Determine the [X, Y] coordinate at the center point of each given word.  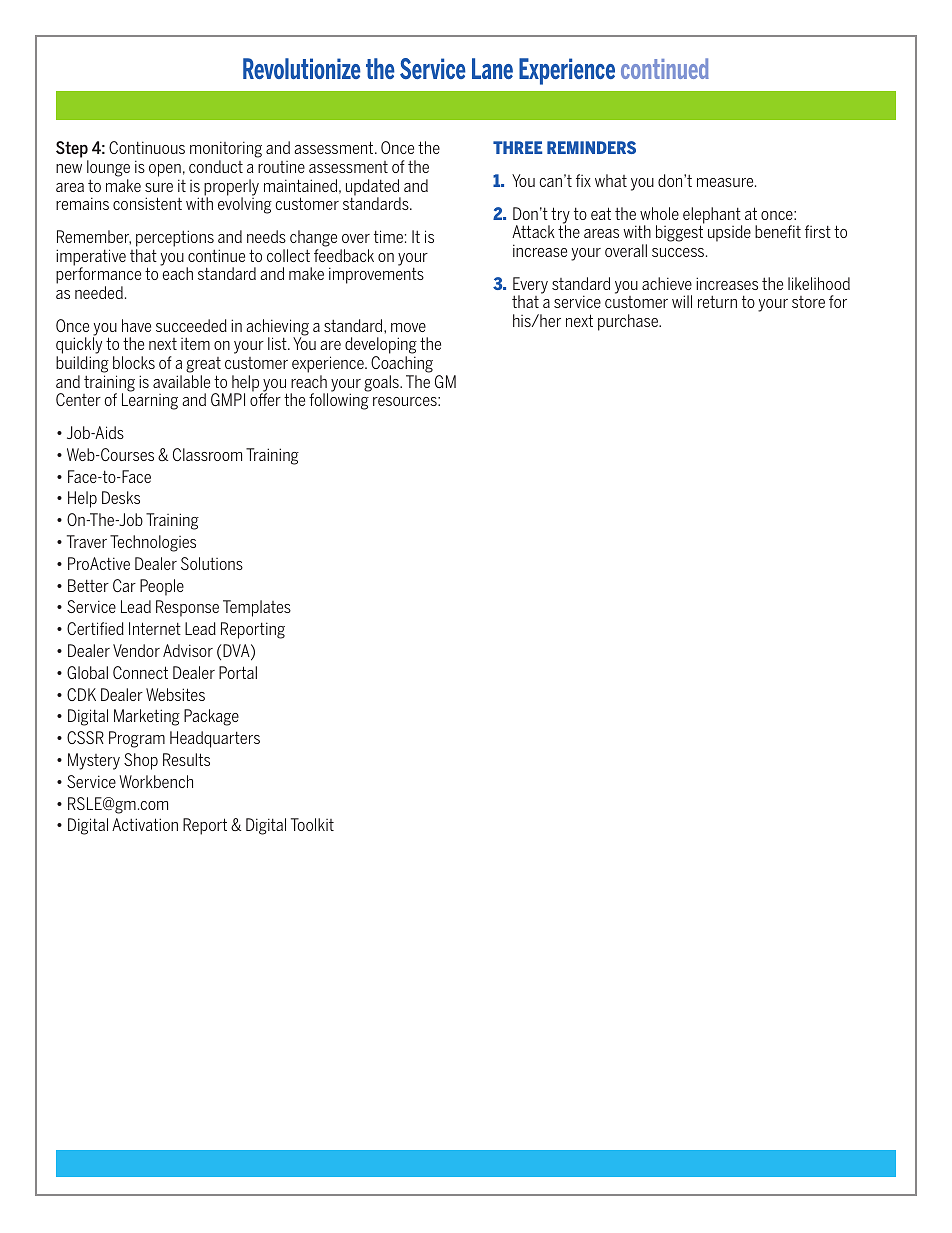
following [339, 401]
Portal [238, 672]
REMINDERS [591, 147]
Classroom [207, 454]
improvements [376, 275]
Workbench [156, 781]
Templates [257, 608]
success [679, 252]
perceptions [175, 238]
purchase [629, 322]
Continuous [147, 147]
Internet [155, 628]
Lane [492, 68]
